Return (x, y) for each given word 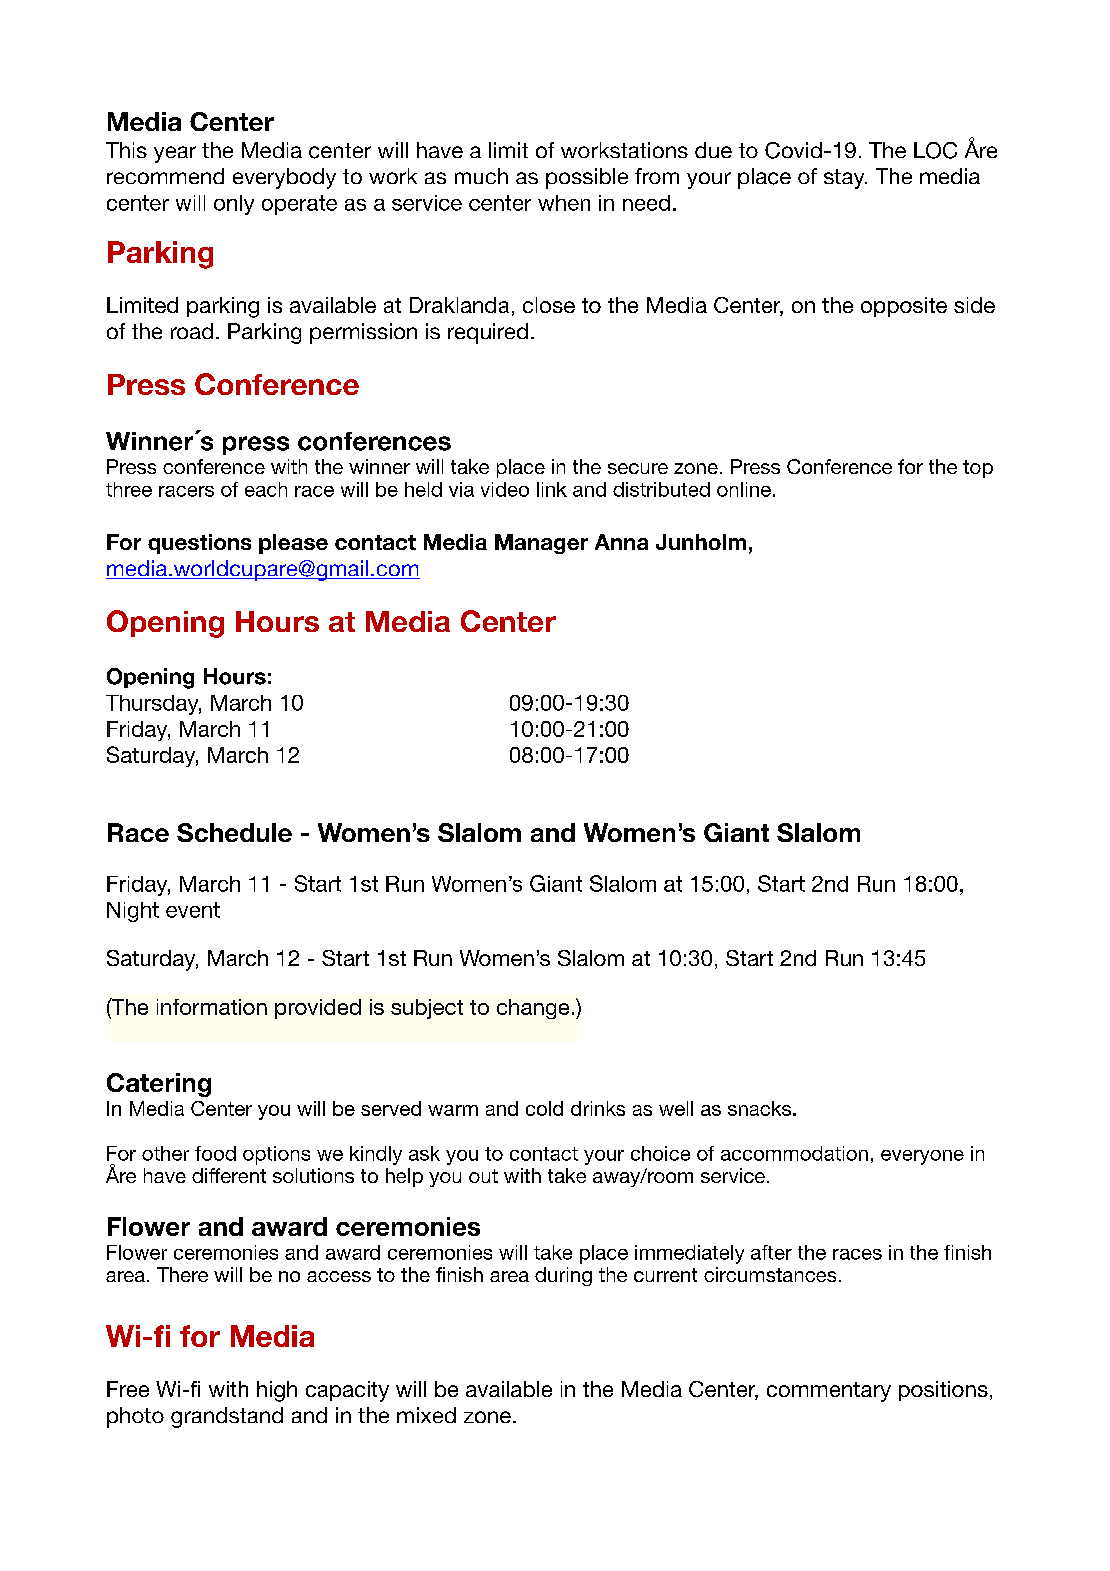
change (533, 1009)
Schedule (234, 832)
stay (845, 179)
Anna (621, 542)
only (234, 205)
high (277, 1391)
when (564, 203)
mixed (426, 1415)
